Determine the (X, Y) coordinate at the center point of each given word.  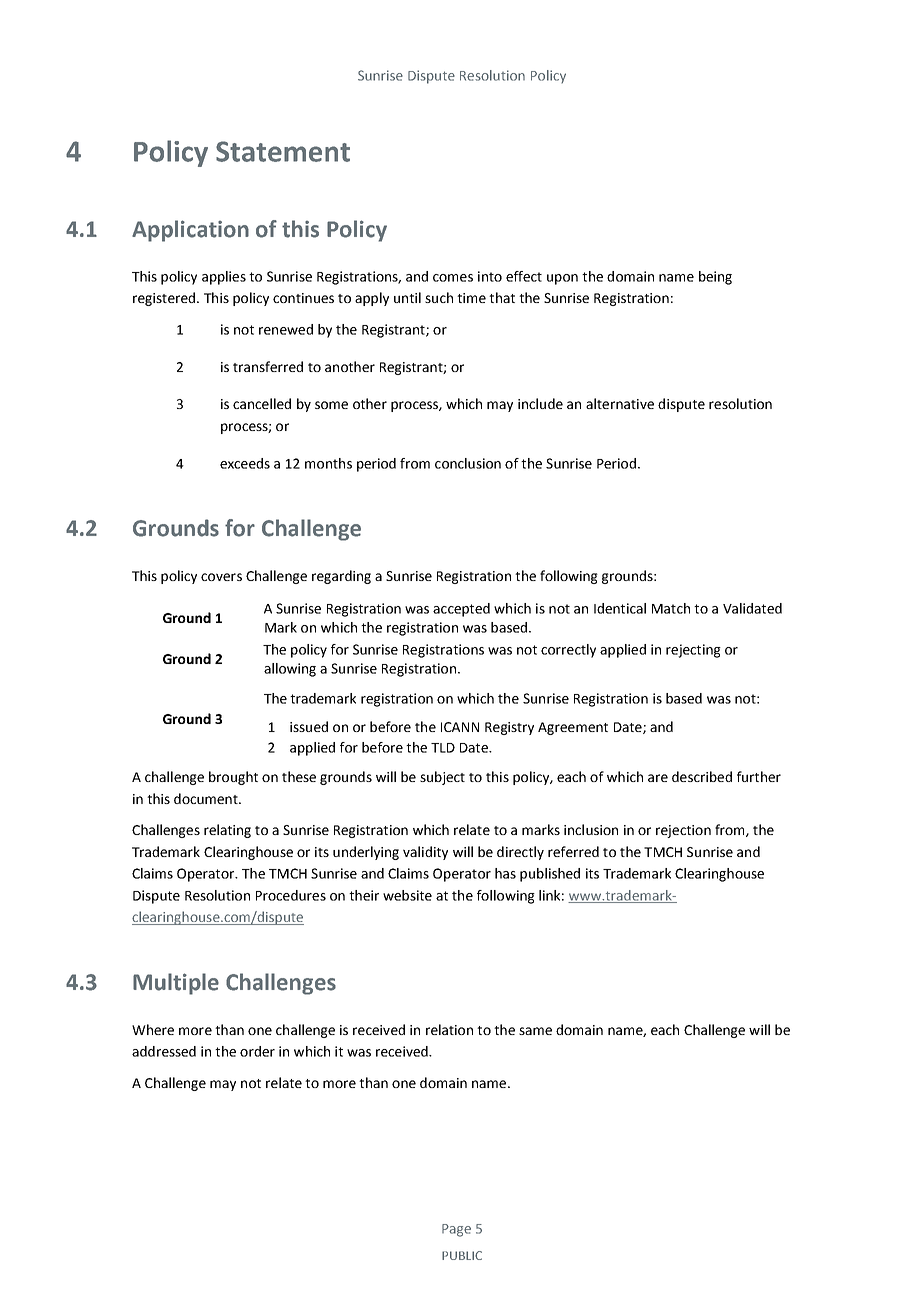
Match (671, 608)
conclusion (468, 463)
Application (190, 231)
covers (221, 577)
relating (227, 831)
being (715, 278)
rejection (683, 831)
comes (453, 278)
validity (425, 853)
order (257, 1051)
